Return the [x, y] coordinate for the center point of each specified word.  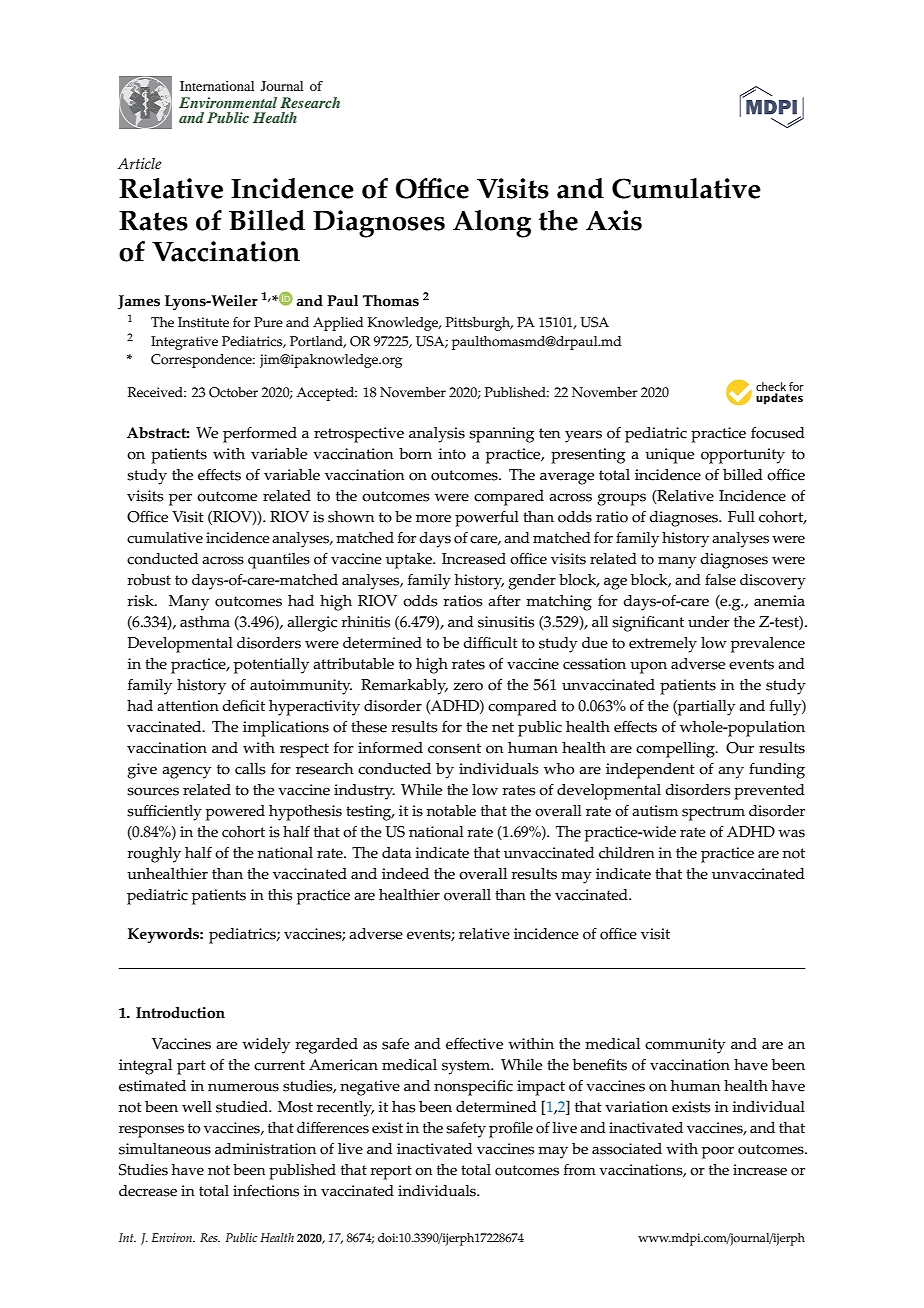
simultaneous [165, 1149]
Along [492, 224]
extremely [663, 645]
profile [511, 1130]
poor [718, 1152]
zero [468, 686]
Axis [614, 220]
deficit [243, 706]
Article [139, 163]
